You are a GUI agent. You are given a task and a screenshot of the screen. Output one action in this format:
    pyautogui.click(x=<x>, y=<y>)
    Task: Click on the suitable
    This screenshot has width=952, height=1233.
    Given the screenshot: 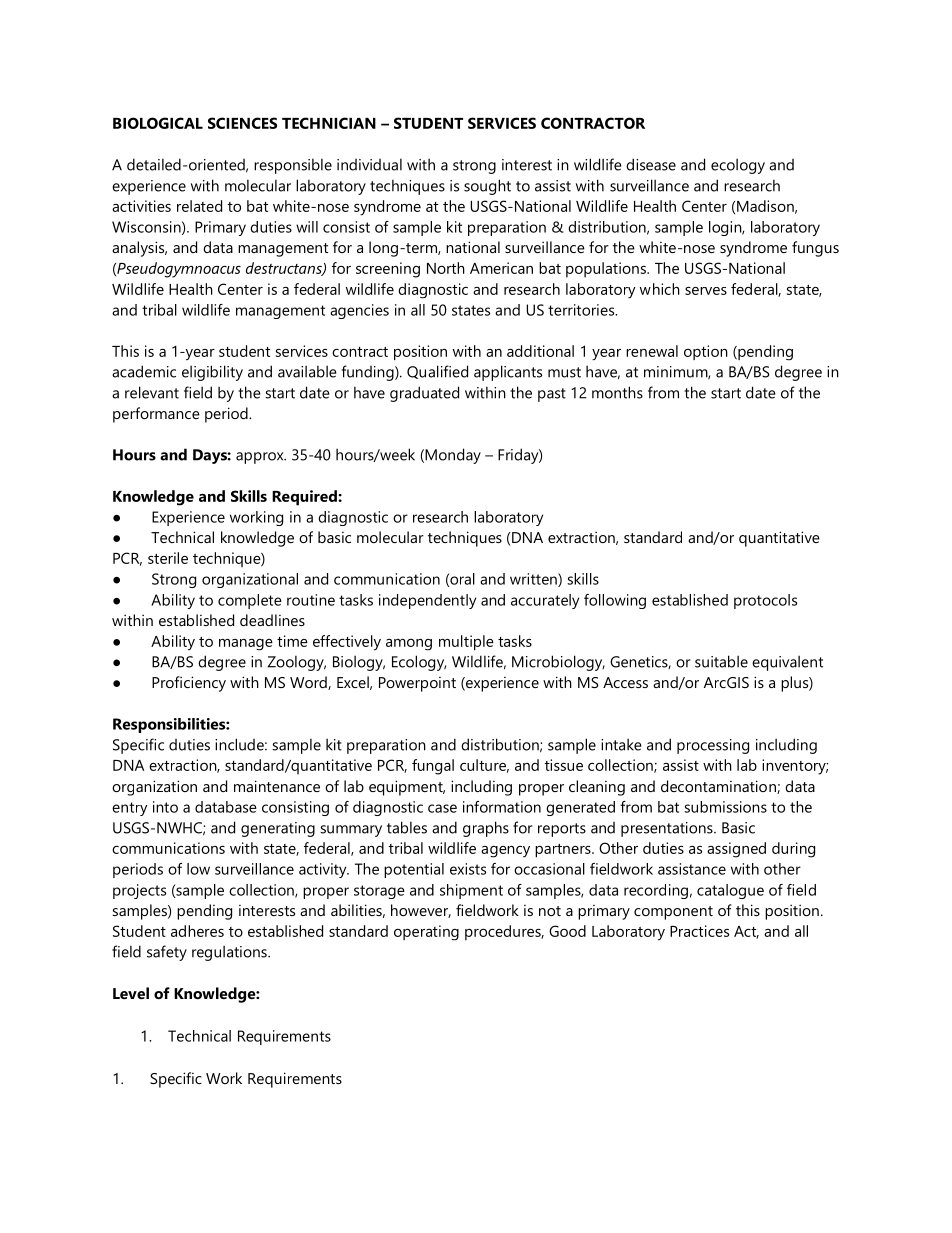 What is the action you would take?
    pyautogui.click(x=721, y=661)
